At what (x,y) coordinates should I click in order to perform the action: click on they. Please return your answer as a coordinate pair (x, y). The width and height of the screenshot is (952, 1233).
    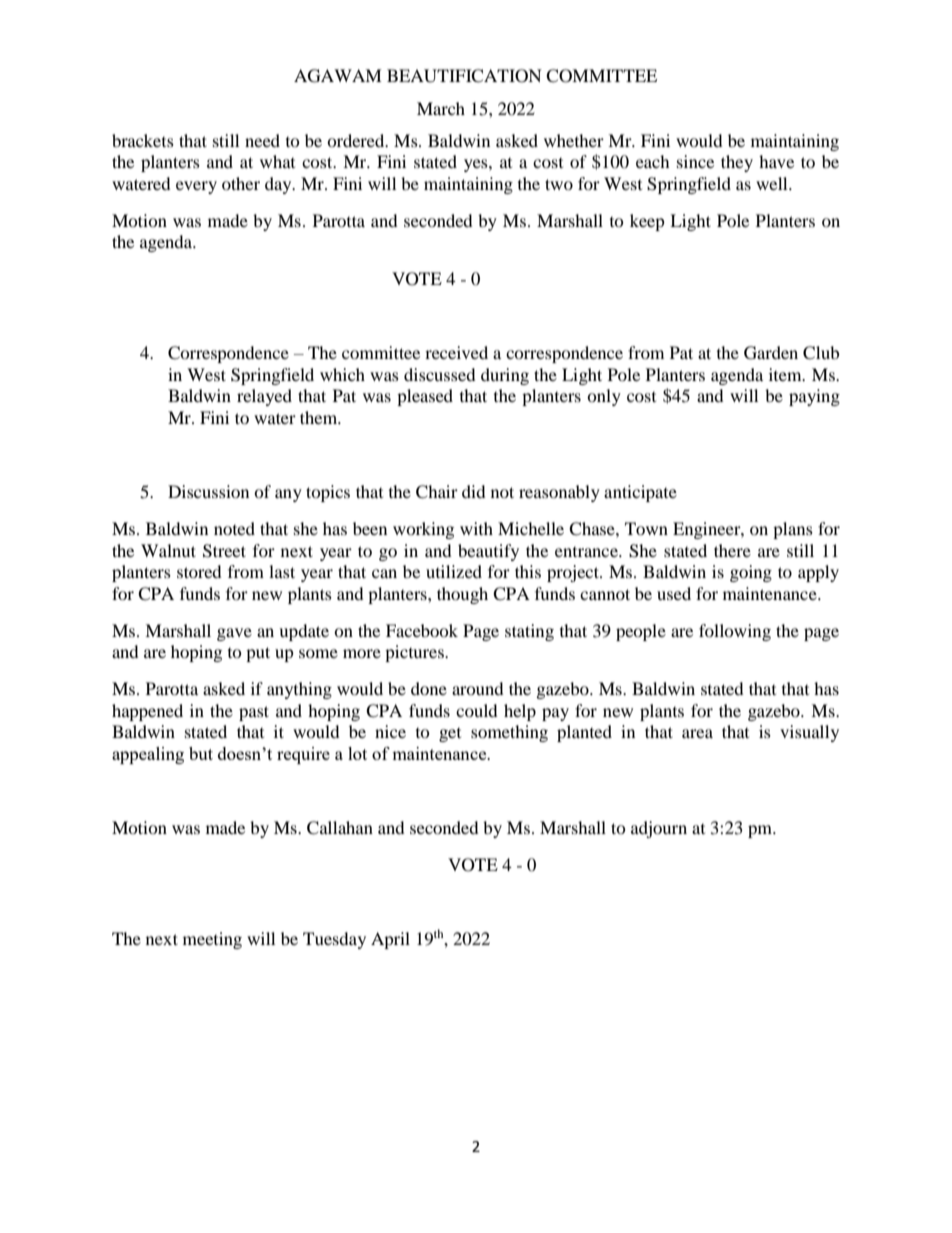
    Looking at the image, I should click on (737, 163).
